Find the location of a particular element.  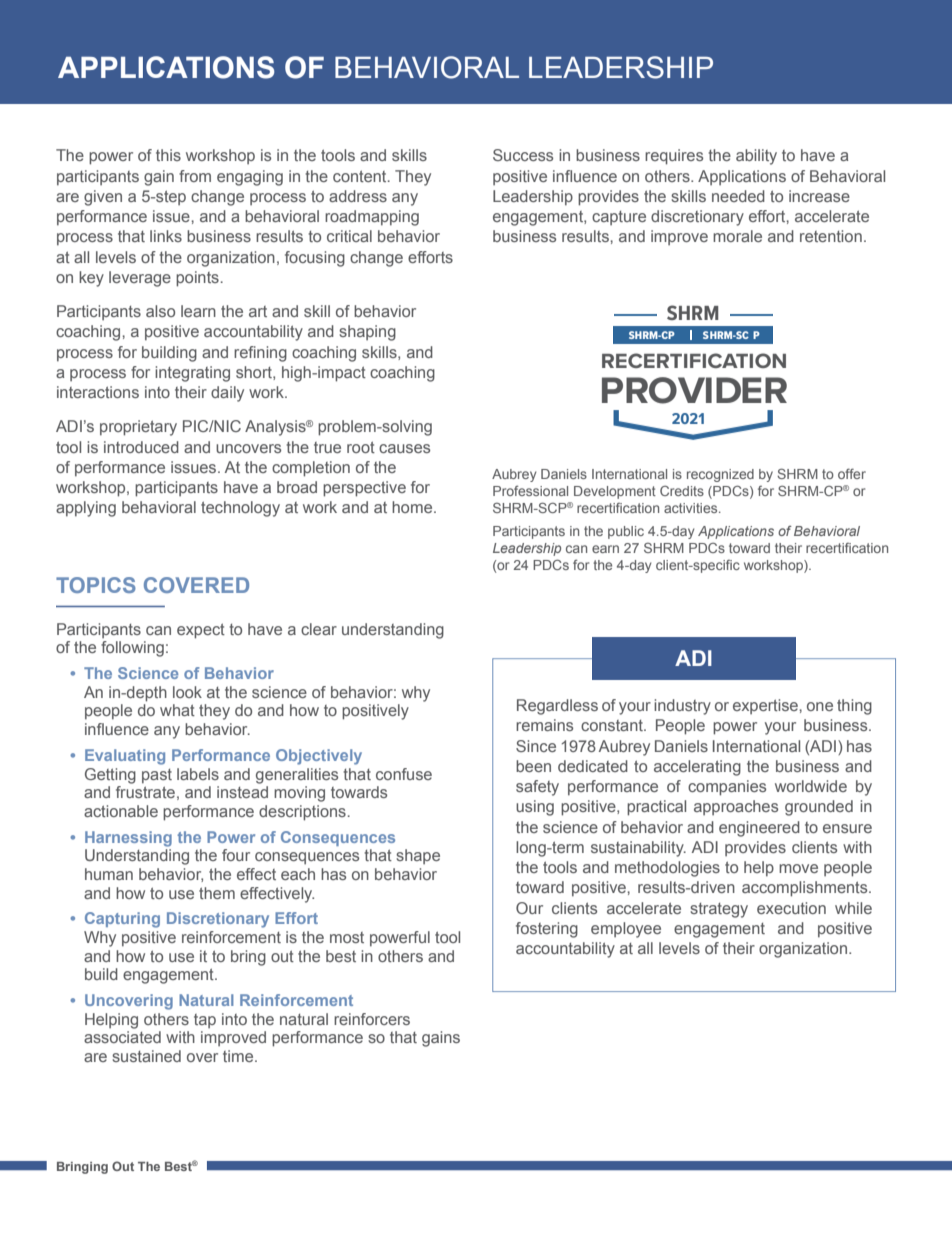

reinforcers is located at coordinates (372, 1019).
